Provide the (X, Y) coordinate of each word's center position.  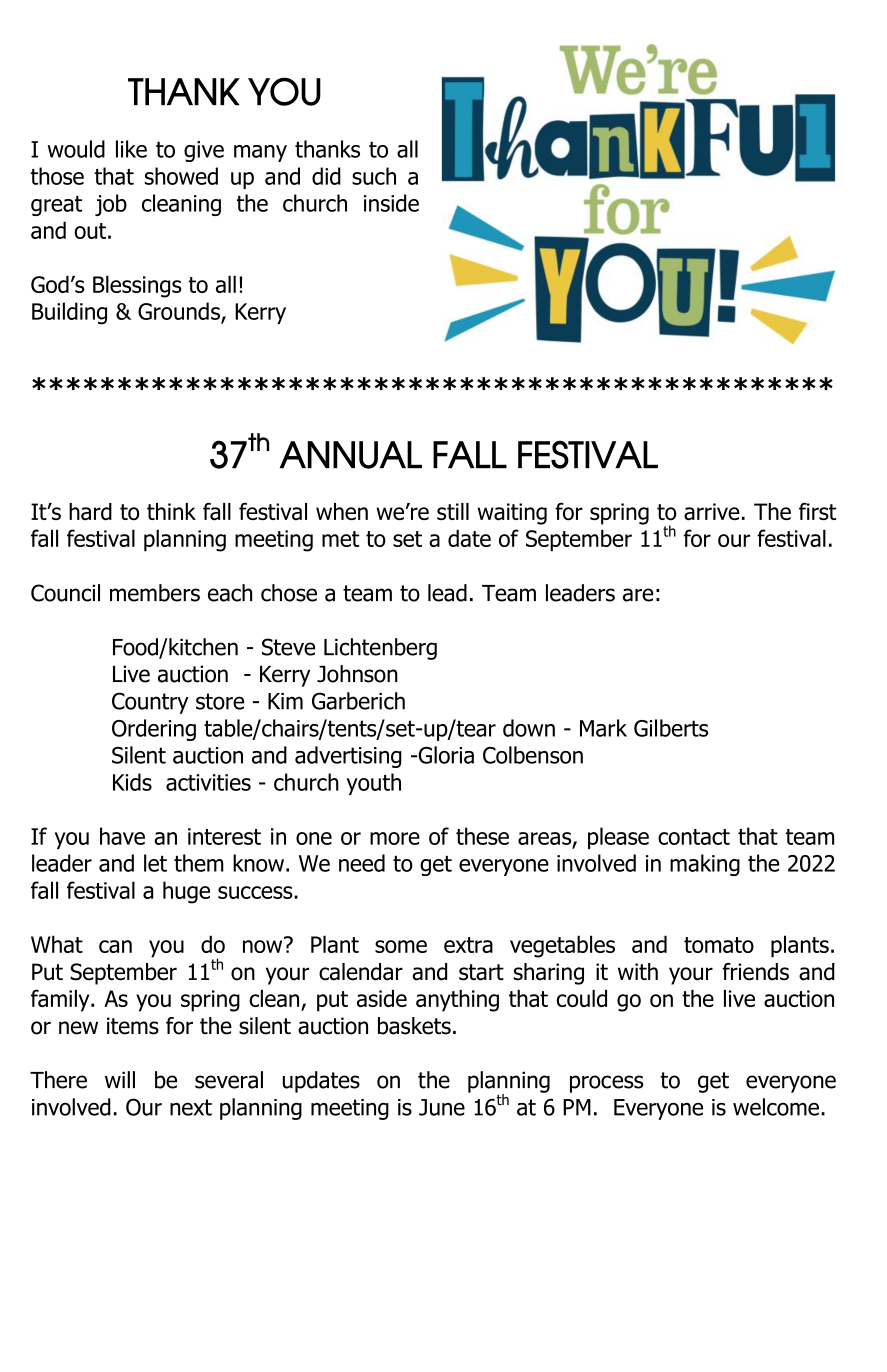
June (442, 1107)
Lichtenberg (380, 649)
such (374, 176)
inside (391, 203)
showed (181, 176)
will (120, 1079)
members (155, 593)
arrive (712, 512)
